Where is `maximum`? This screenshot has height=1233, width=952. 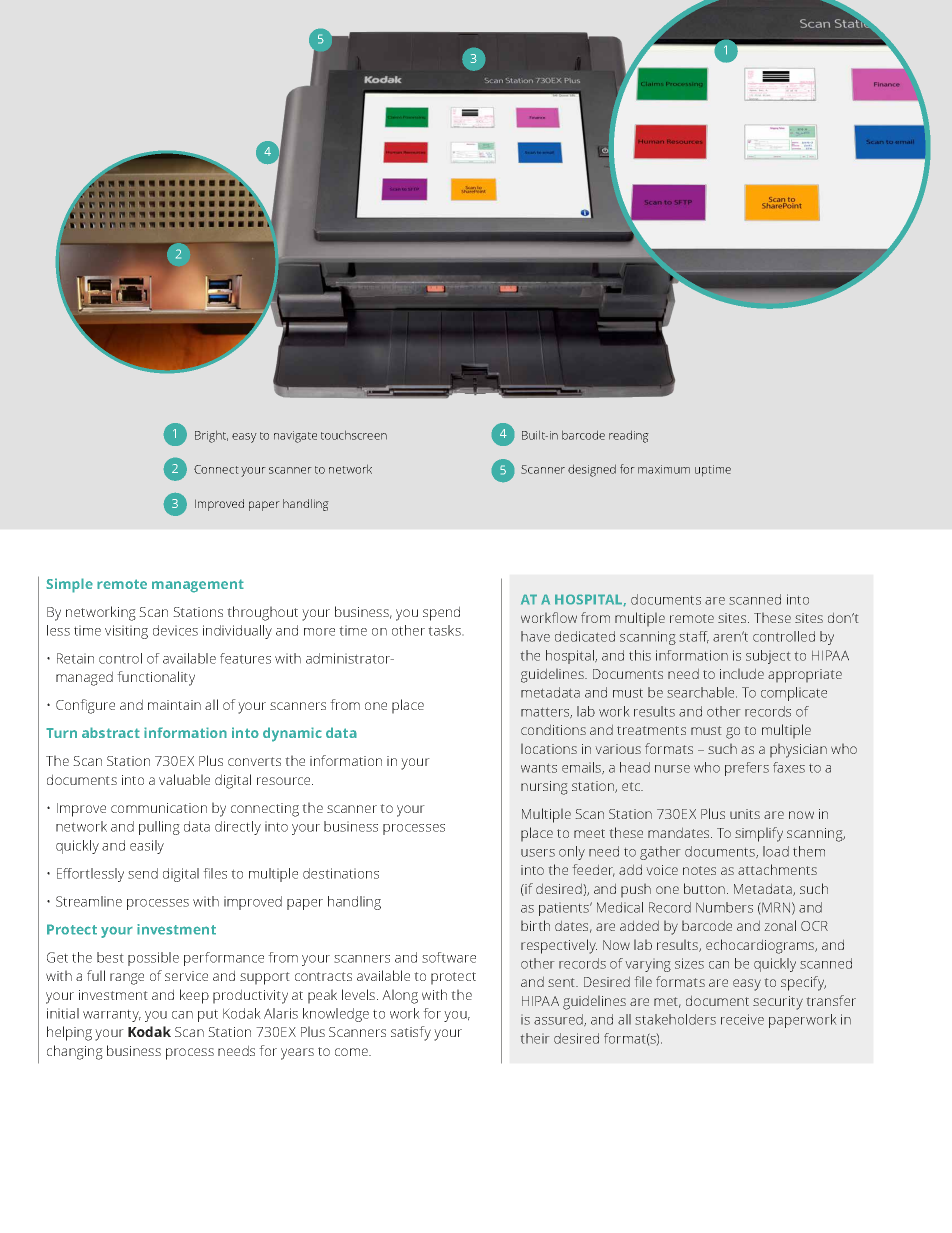
maximum is located at coordinates (664, 469).
